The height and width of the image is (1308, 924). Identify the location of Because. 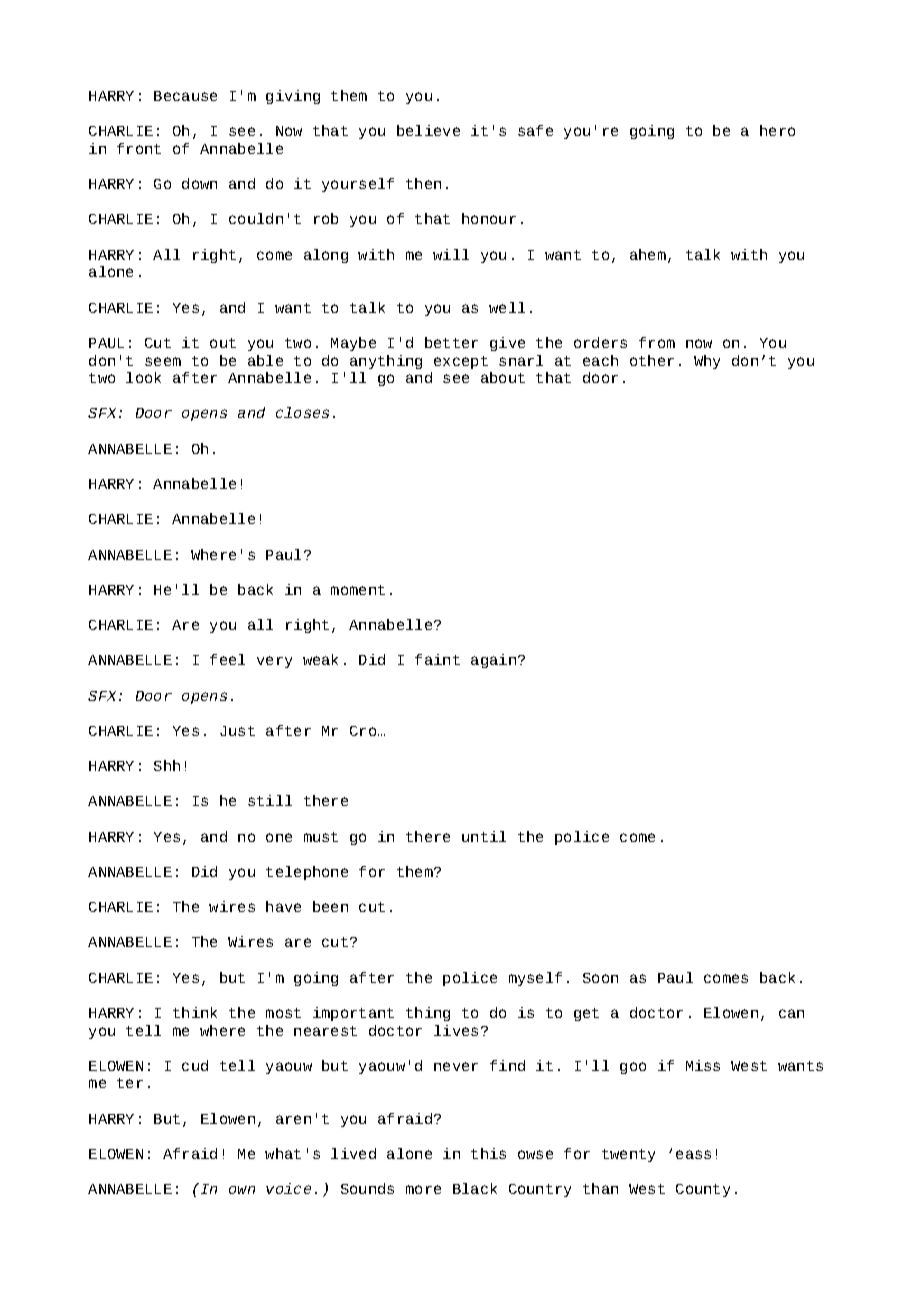
(185, 96).
